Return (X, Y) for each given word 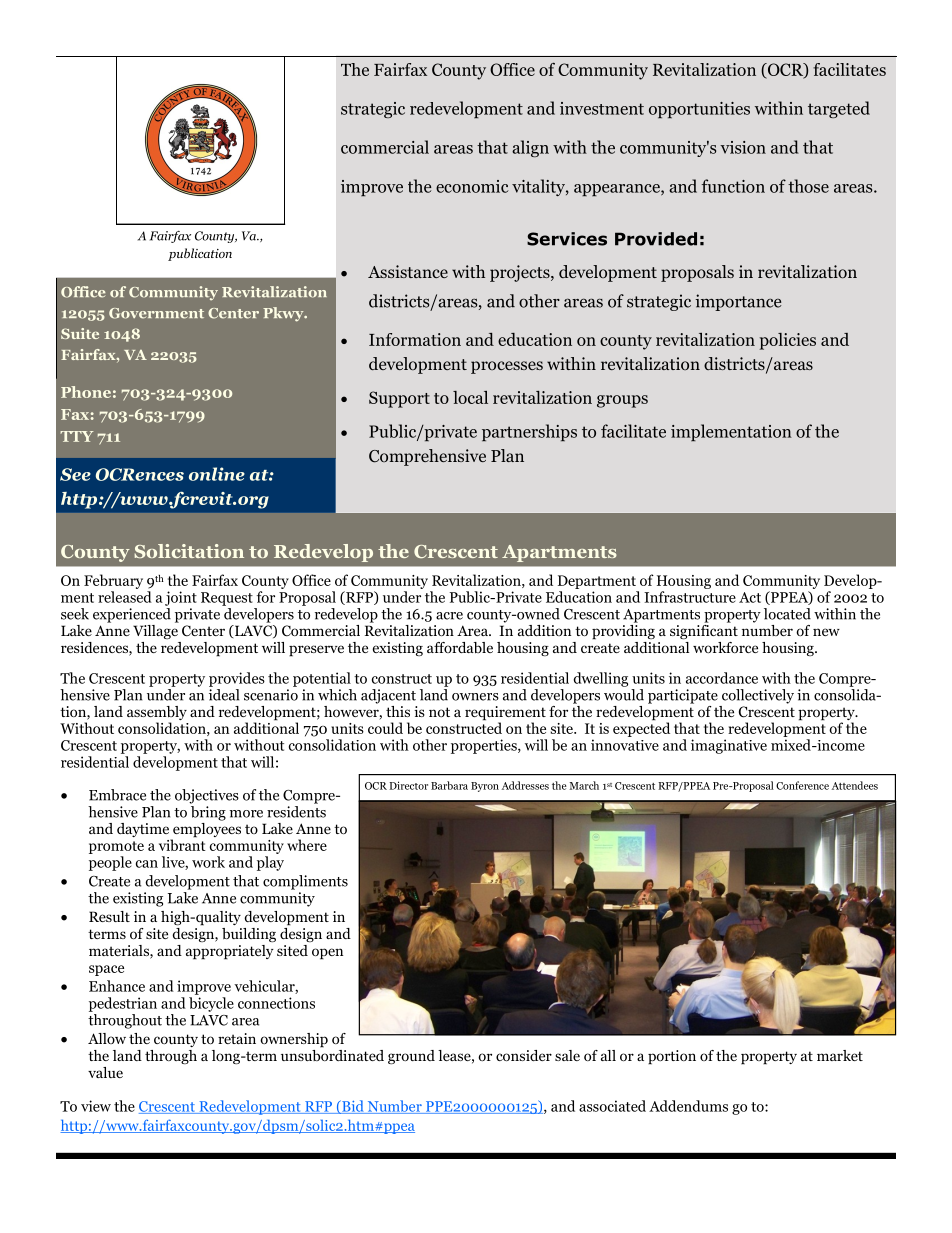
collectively (758, 696)
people (110, 863)
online (217, 474)
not (439, 712)
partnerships (529, 432)
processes (507, 367)
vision (743, 147)
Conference (802, 785)
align (530, 148)
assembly (157, 714)
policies (788, 341)
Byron (485, 787)
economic (472, 186)
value (105, 1072)
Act (750, 597)
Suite (80, 333)
